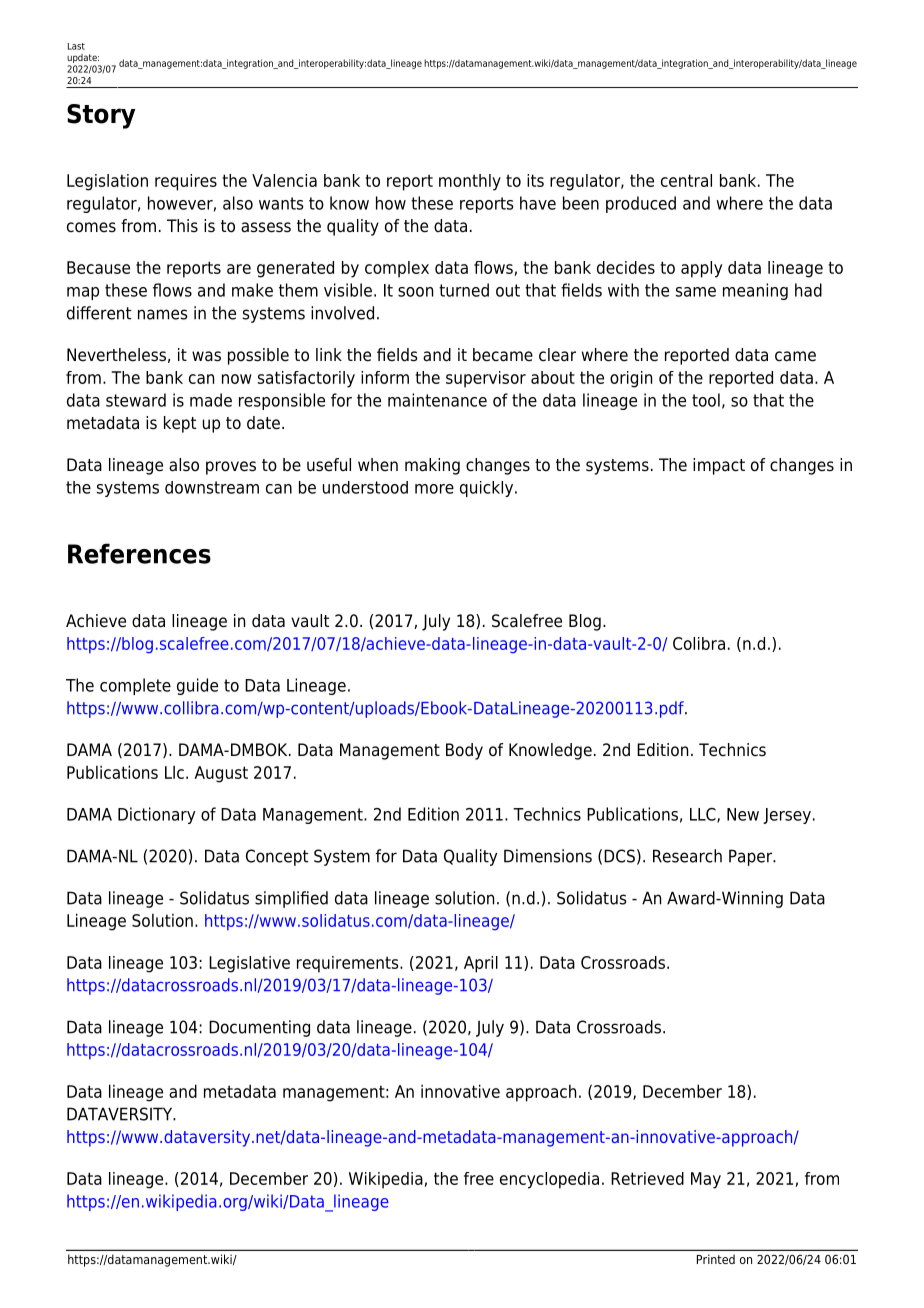 This page has height=1308, width=924. What do you see at coordinates (481, 964) in the page?
I see `April` at bounding box center [481, 964].
